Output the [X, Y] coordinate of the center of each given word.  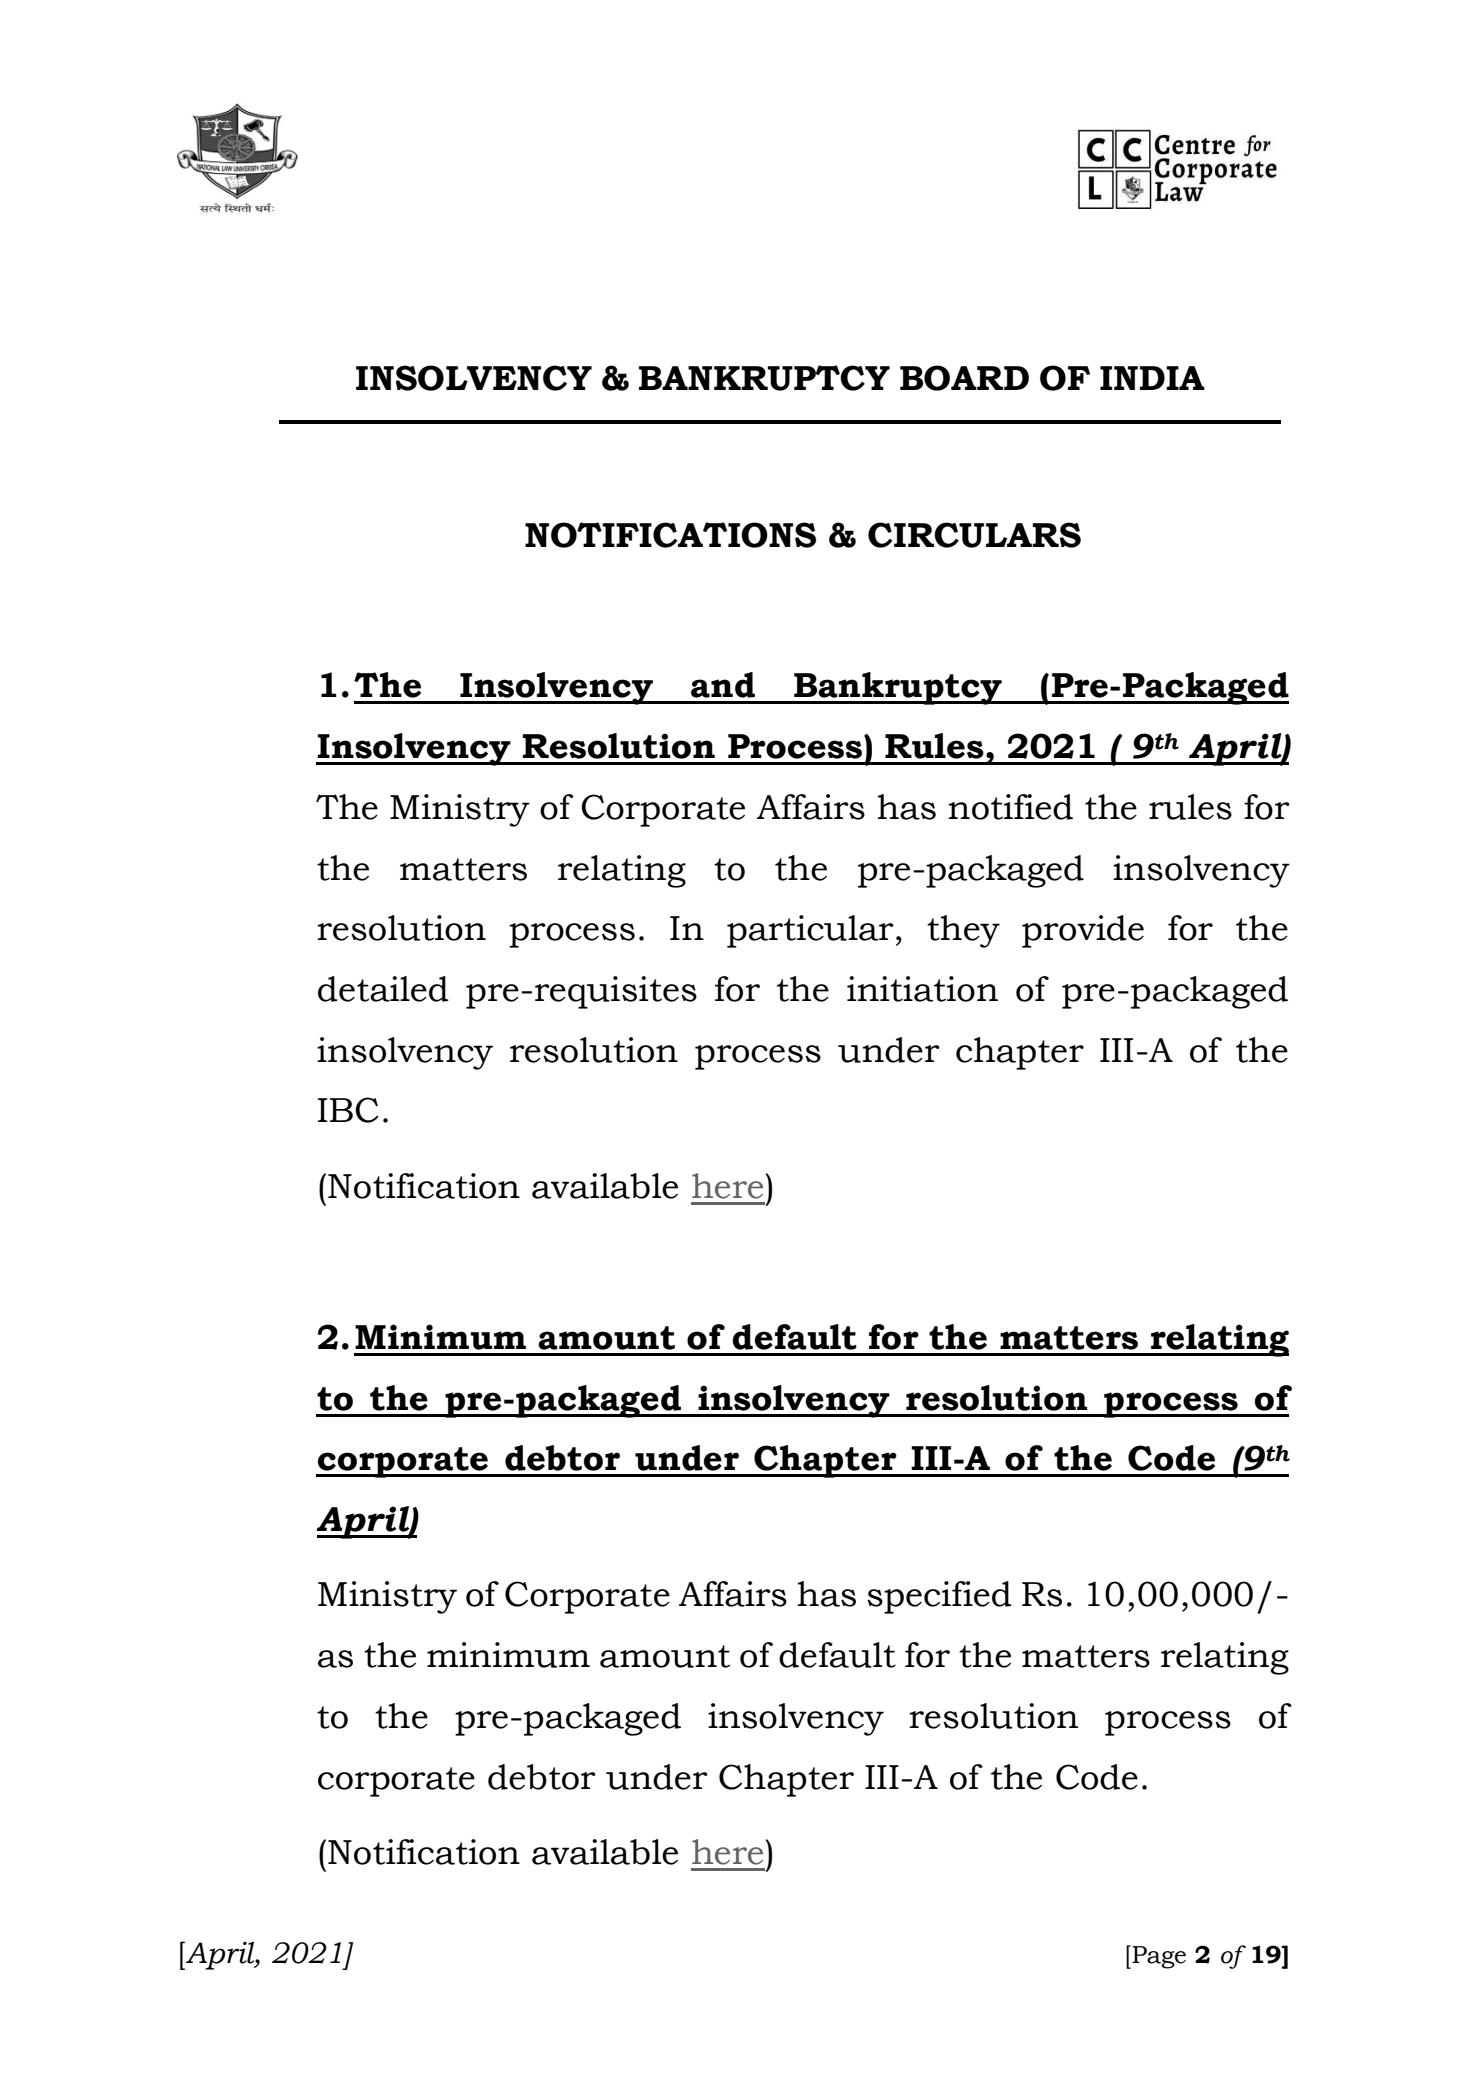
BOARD [964, 378]
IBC [348, 1110]
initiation [922, 989]
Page [1158, 1957]
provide [1083, 931]
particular [810, 931]
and [723, 685]
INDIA [1152, 378]
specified [939, 1597]
